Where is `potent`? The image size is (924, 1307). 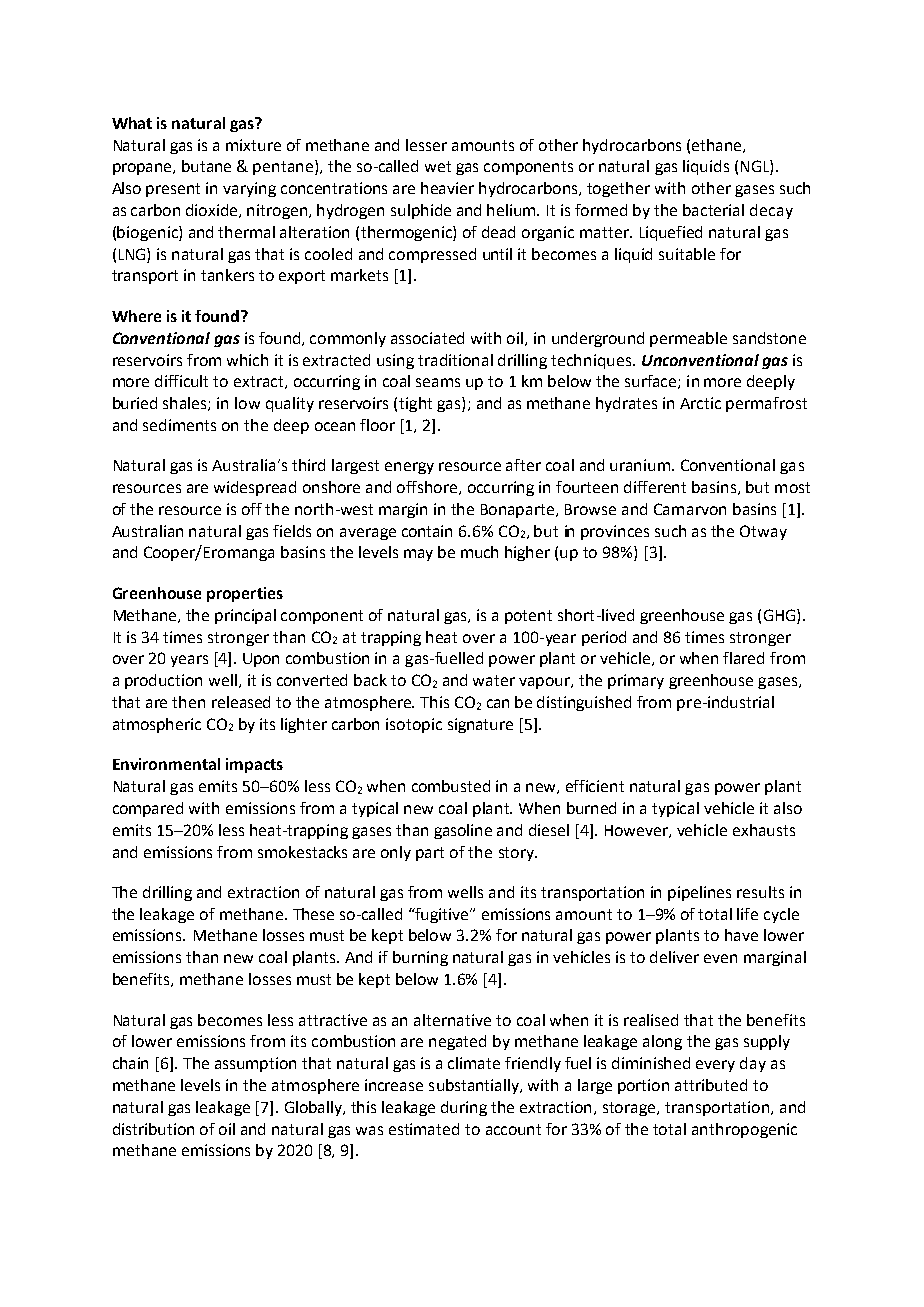 potent is located at coordinates (528, 617).
